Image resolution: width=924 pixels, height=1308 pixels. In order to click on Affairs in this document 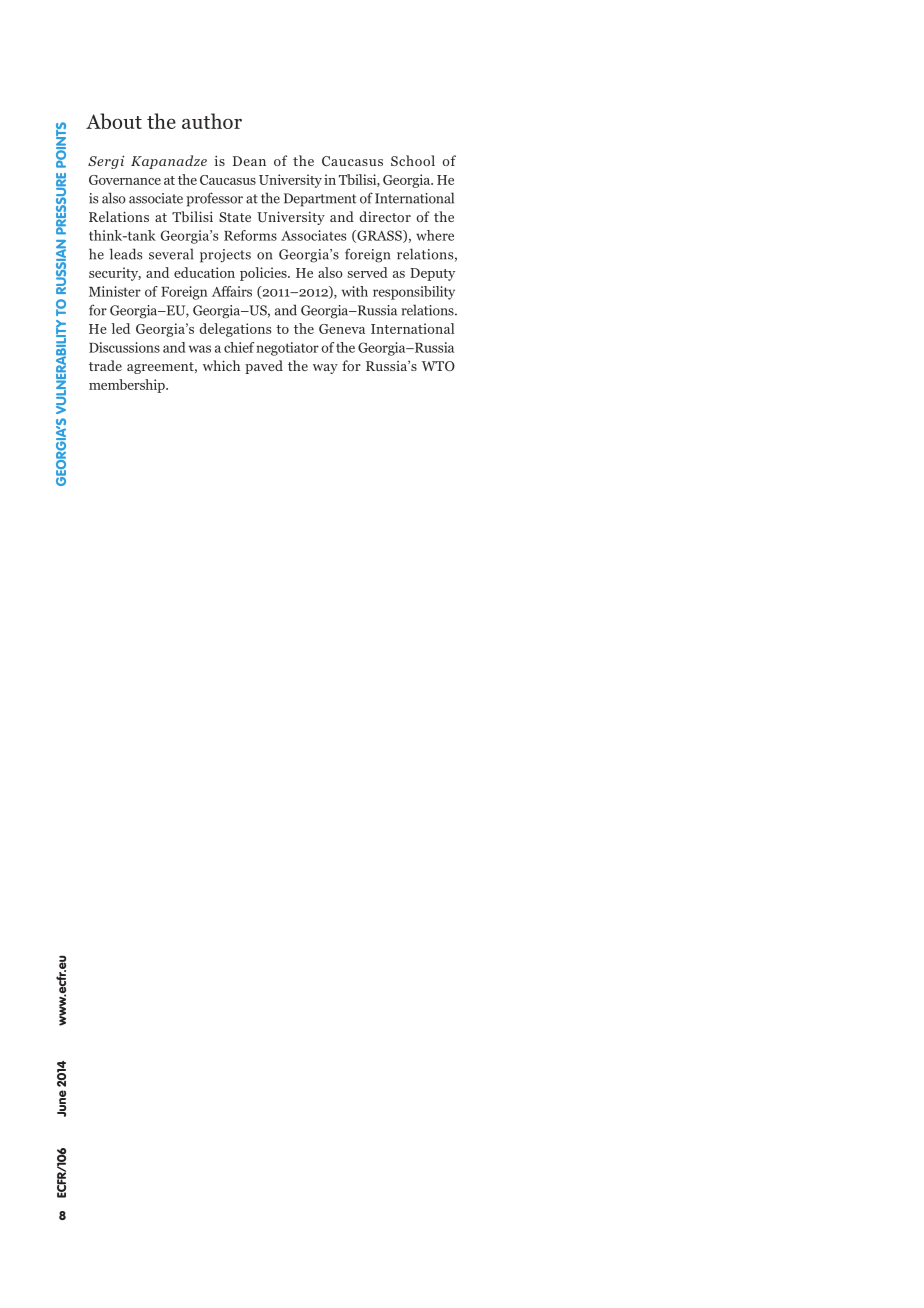, I will do `click(232, 291)`.
